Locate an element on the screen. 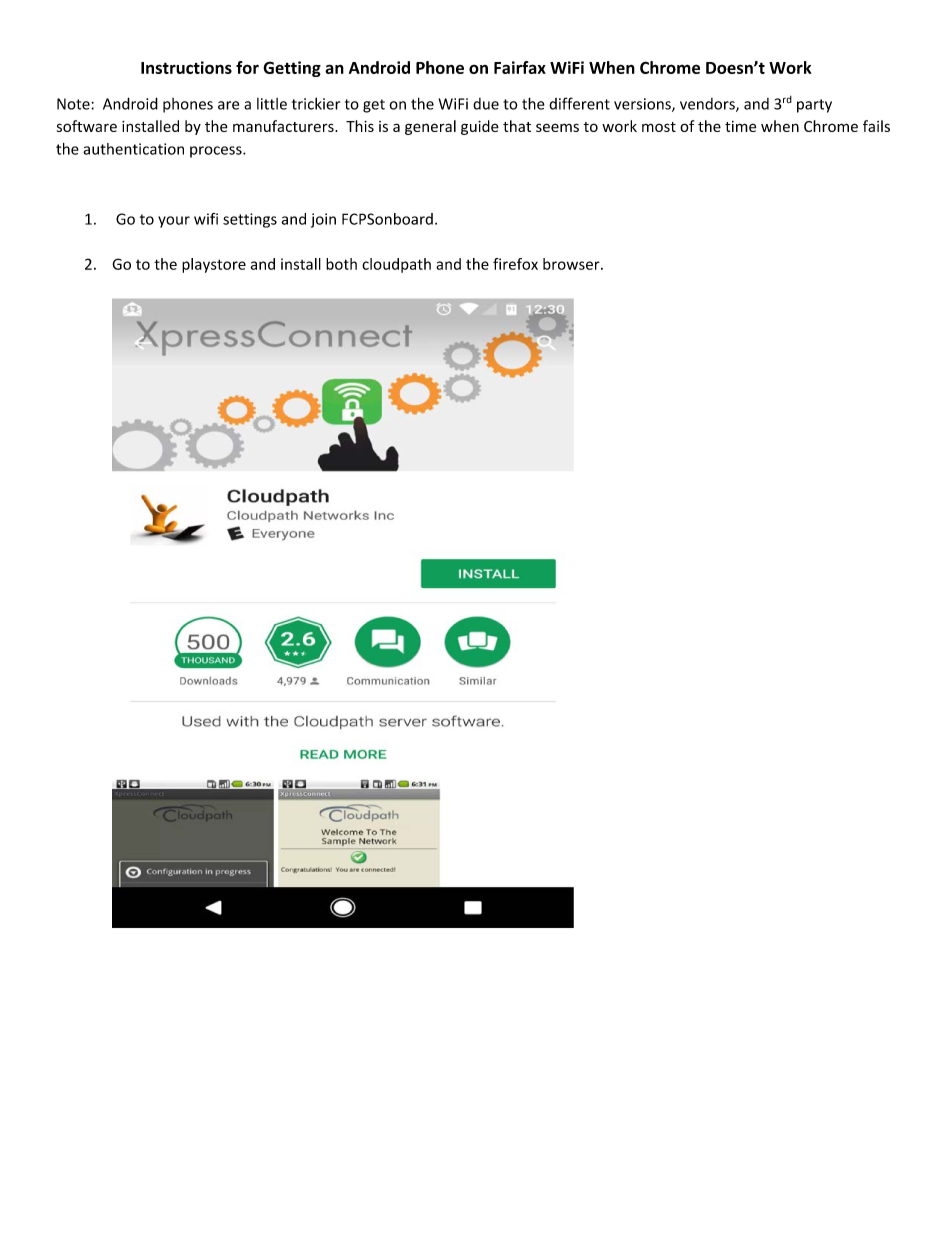  playstore is located at coordinates (214, 265).
